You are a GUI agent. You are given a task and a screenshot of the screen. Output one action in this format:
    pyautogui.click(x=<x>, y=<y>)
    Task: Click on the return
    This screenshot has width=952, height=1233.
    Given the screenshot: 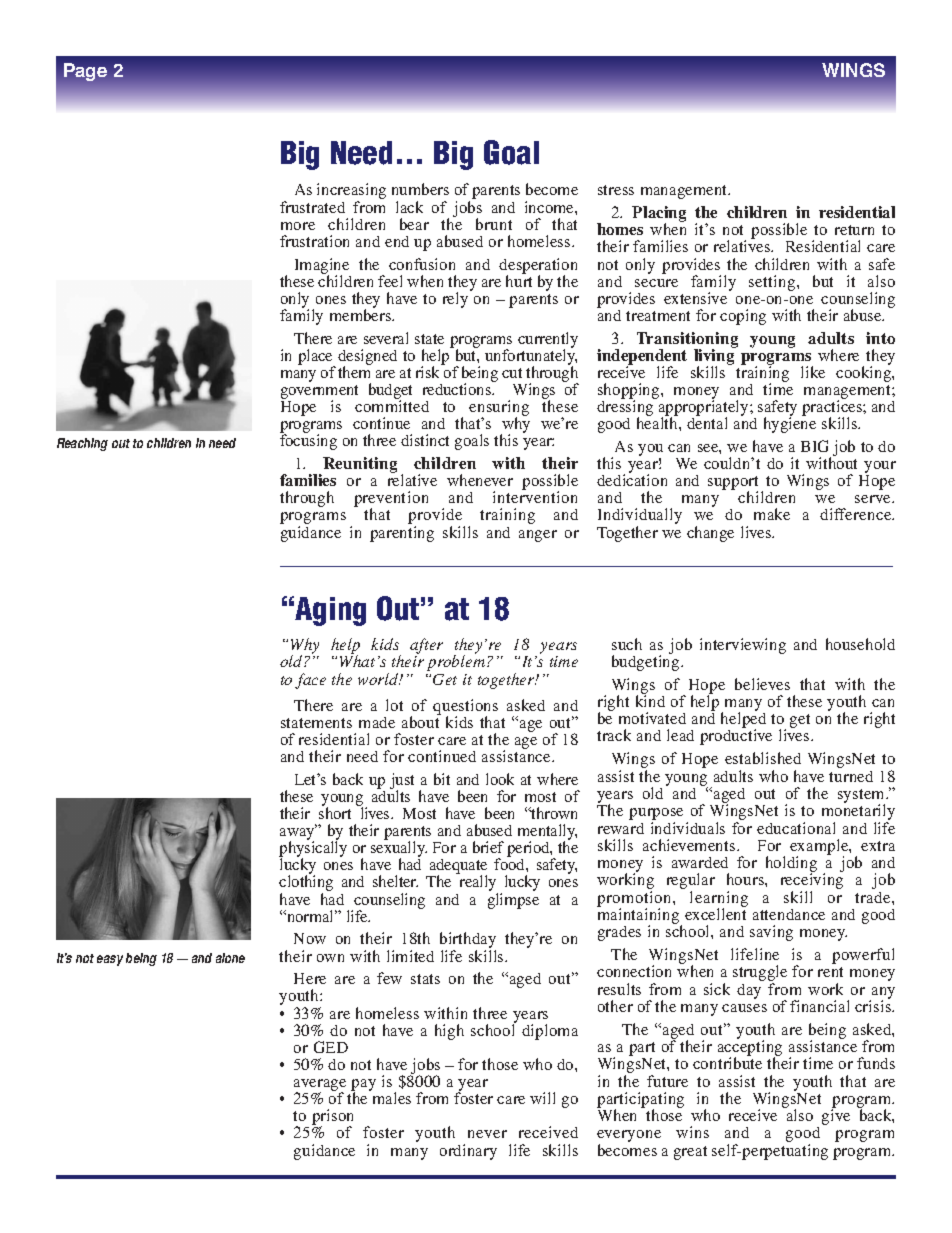 What is the action you would take?
    pyautogui.click(x=854, y=230)
